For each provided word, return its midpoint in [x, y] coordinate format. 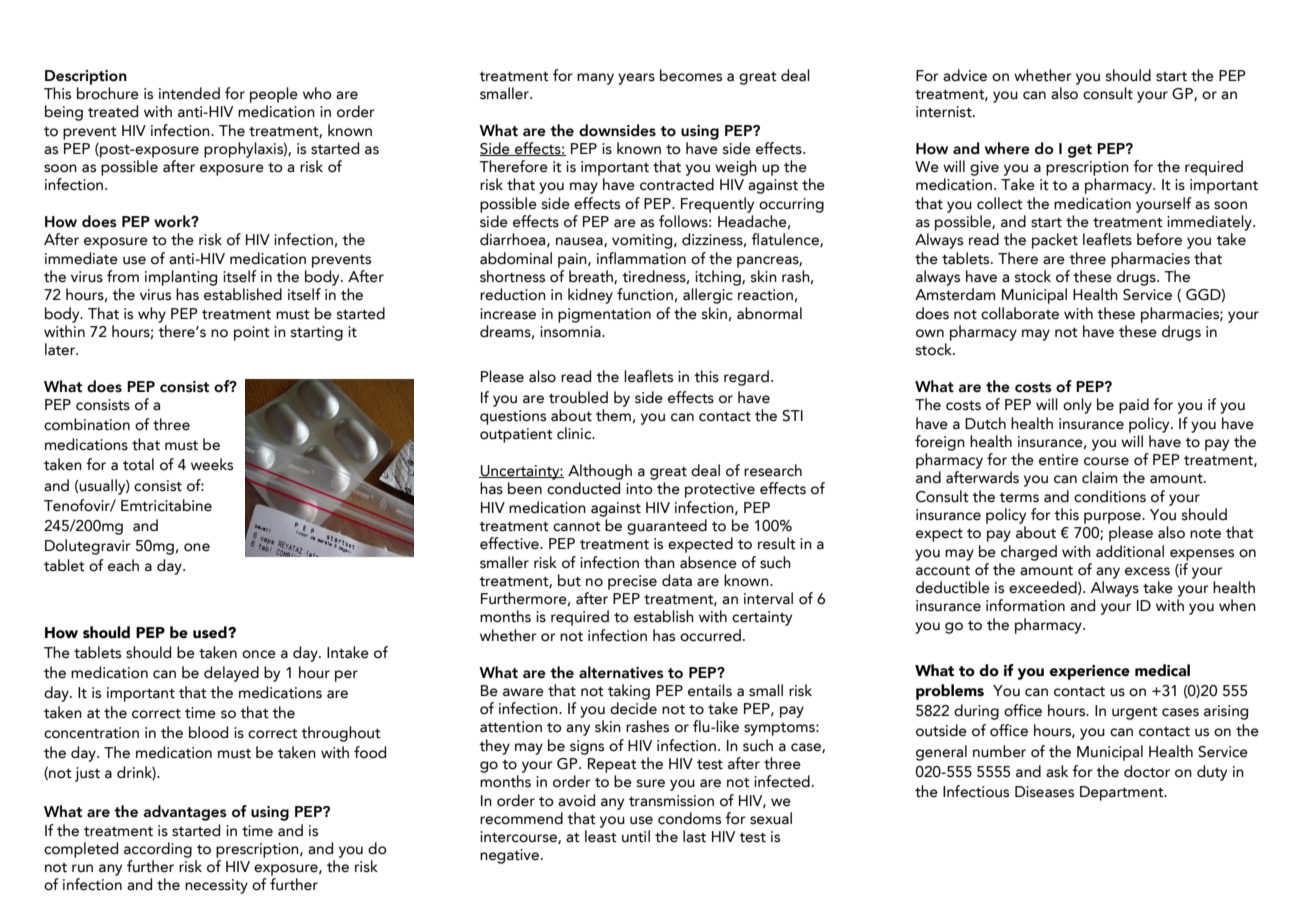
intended [189, 93]
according [158, 850]
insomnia [571, 332]
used [211, 632]
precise [632, 582]
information [1025, 605]
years [636, 79]
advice [965, 75]
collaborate [1020, 313]
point [252, 333]
